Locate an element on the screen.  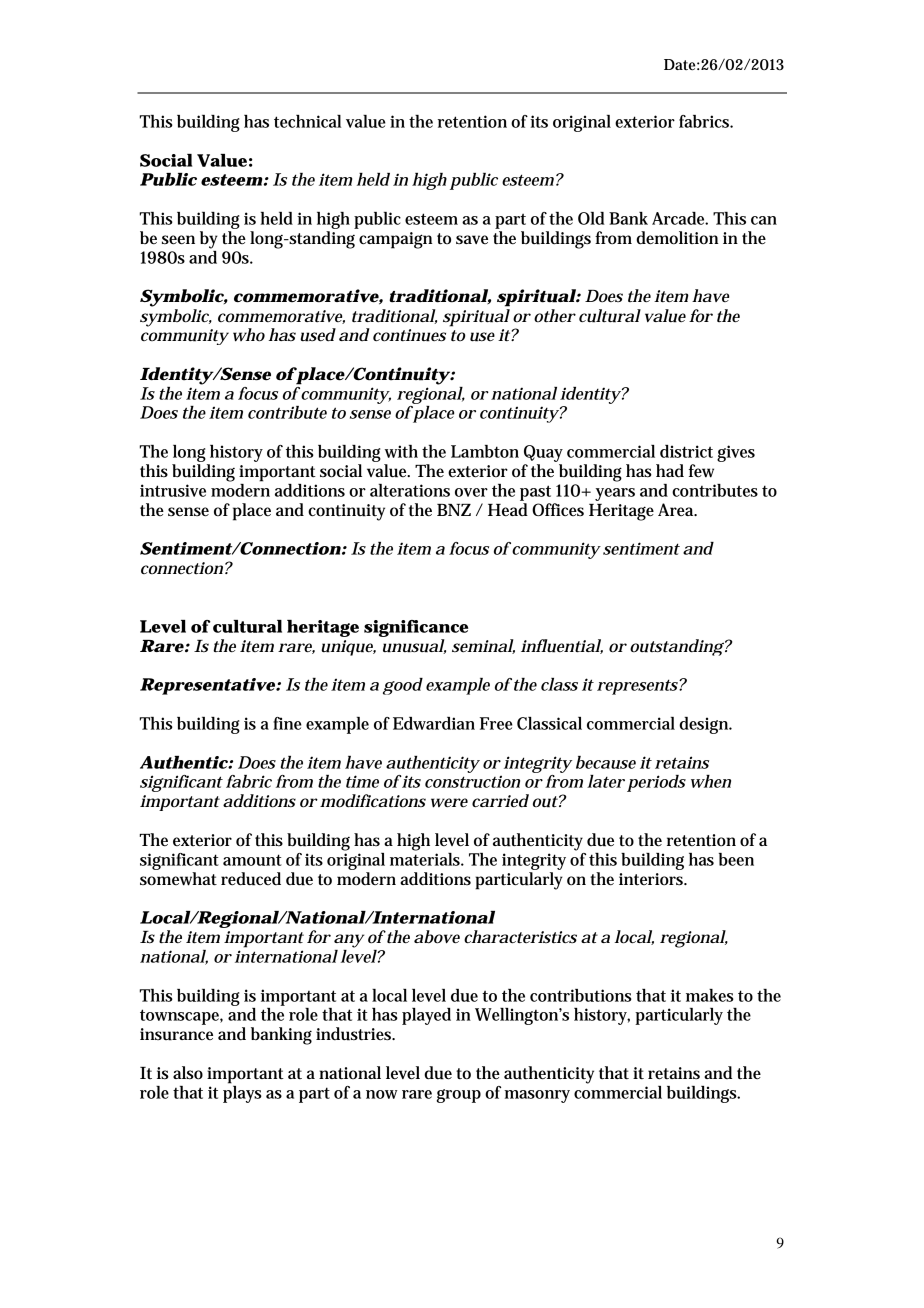
intrusive is located at coordinates (173, 490).
